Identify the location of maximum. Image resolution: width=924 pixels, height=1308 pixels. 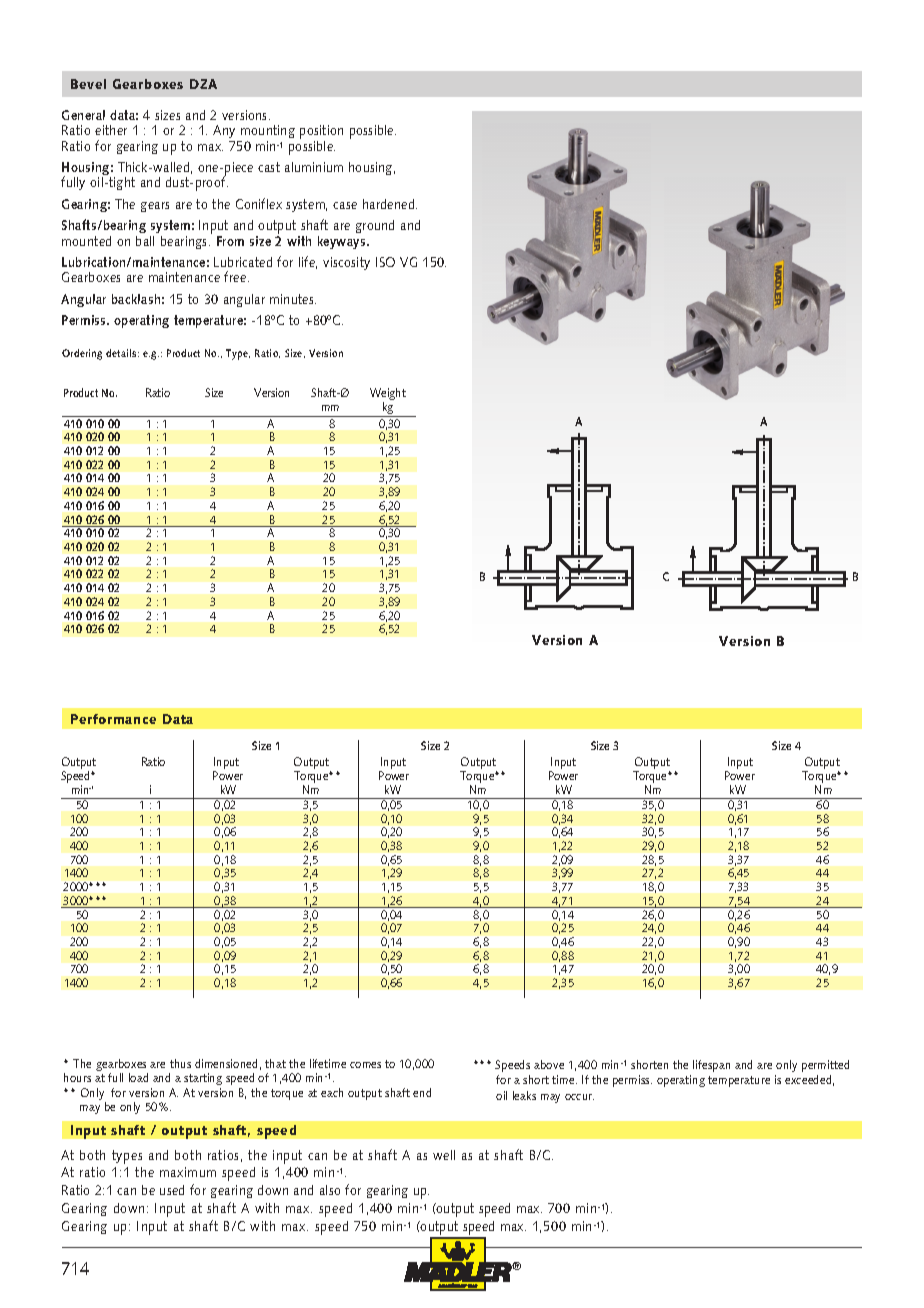
(188, 1172).
